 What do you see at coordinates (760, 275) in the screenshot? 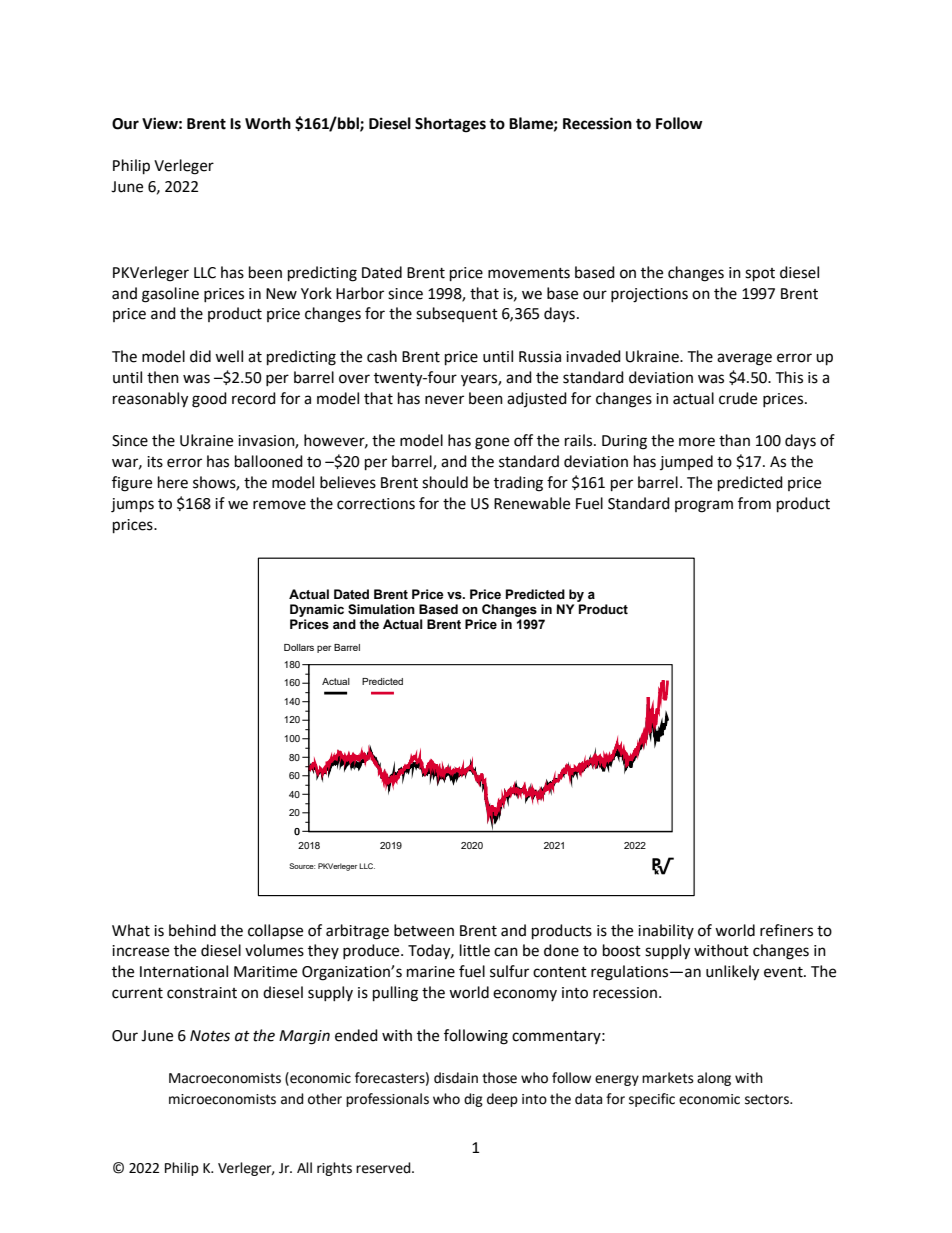
I see `spot` at bounding box center [760, 275].
